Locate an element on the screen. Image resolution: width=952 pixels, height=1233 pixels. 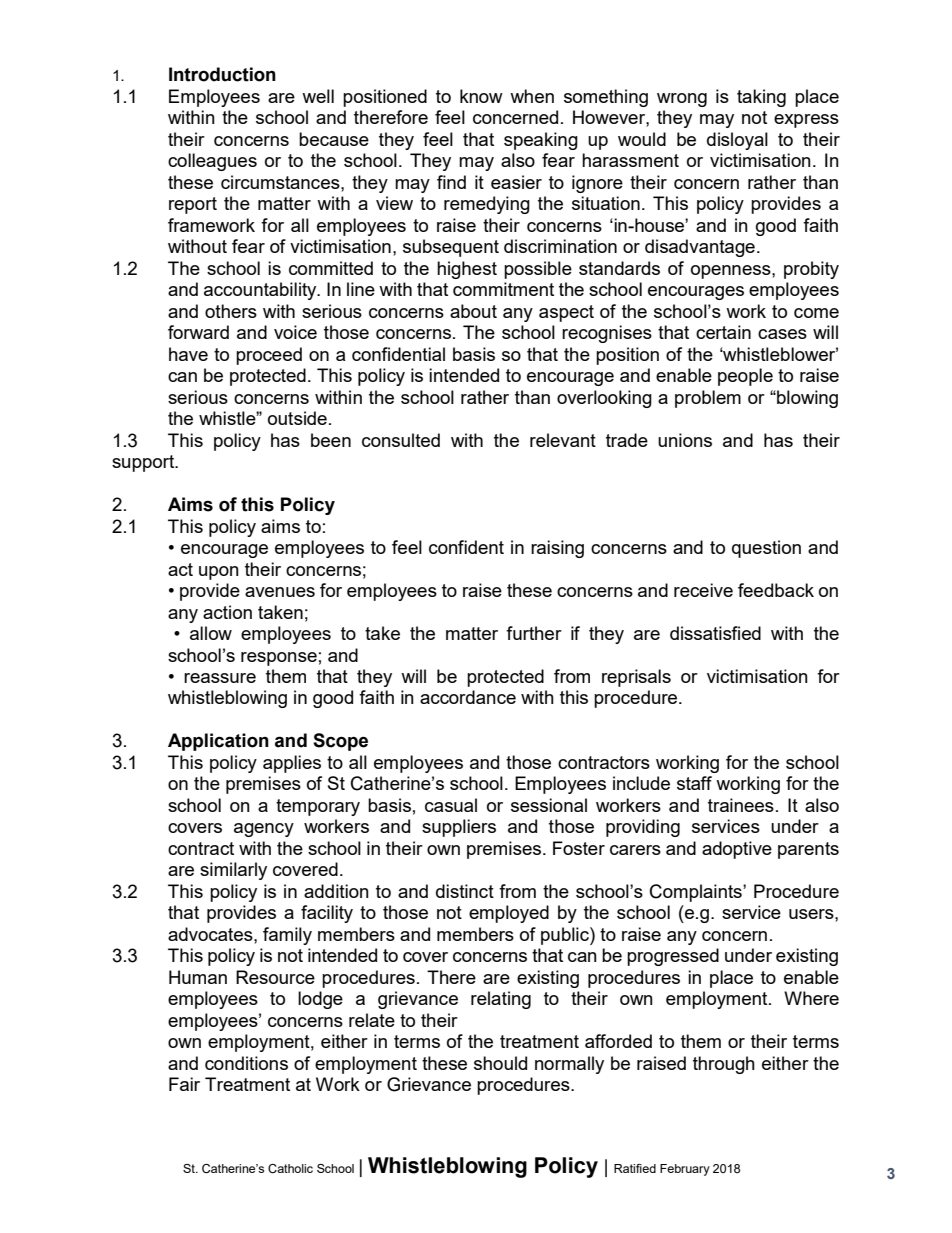
know is located at coordinates (481, 96).
